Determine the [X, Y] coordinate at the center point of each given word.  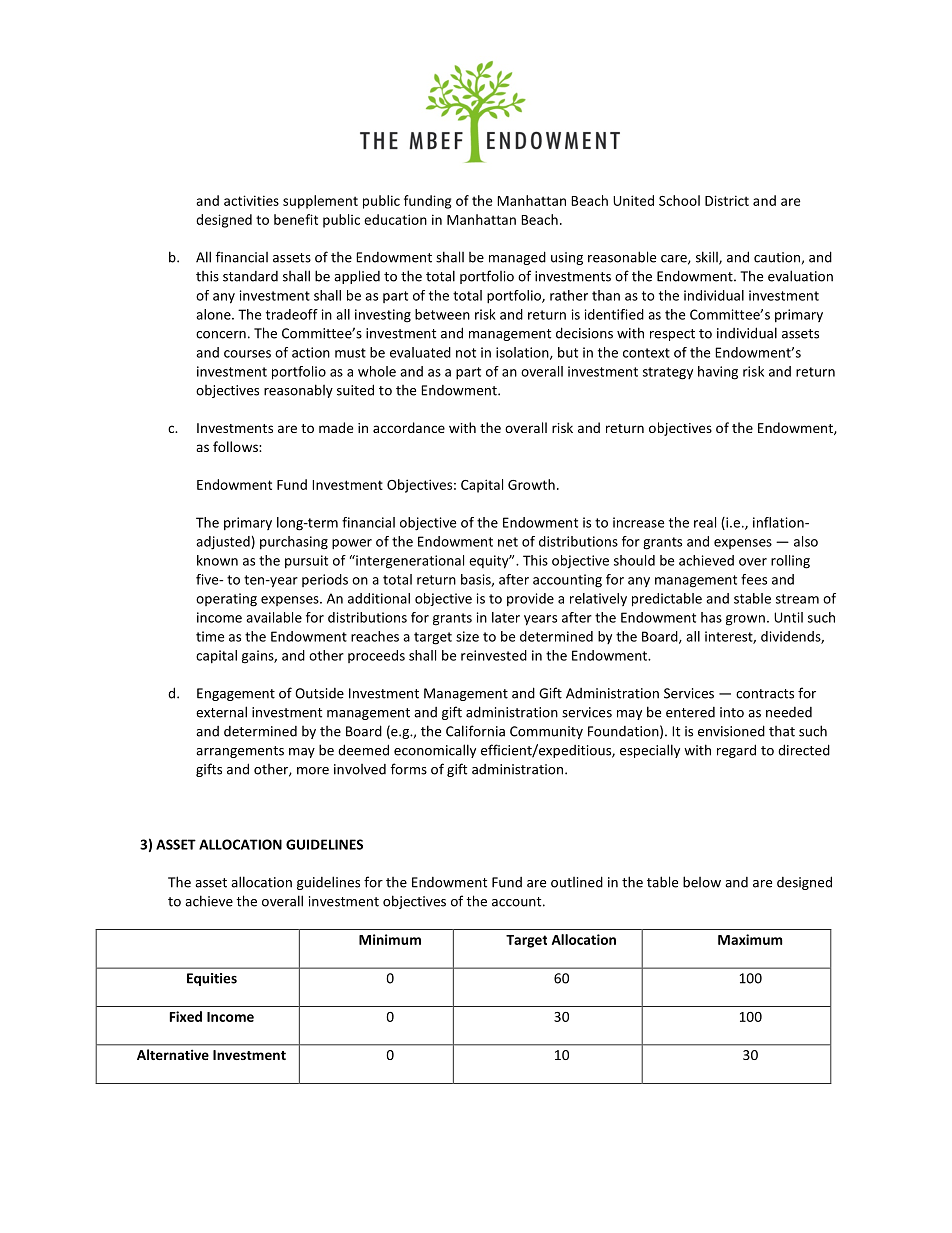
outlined [577, 882]
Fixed [186, 1016]
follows [236, 446]
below [702, 882]
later [506, 617]
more [313, 771]
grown [745, 620]
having [718, 373]
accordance [409, 427]
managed [517, 258]
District [727, 200]
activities [251, 200]
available [274, 617]
